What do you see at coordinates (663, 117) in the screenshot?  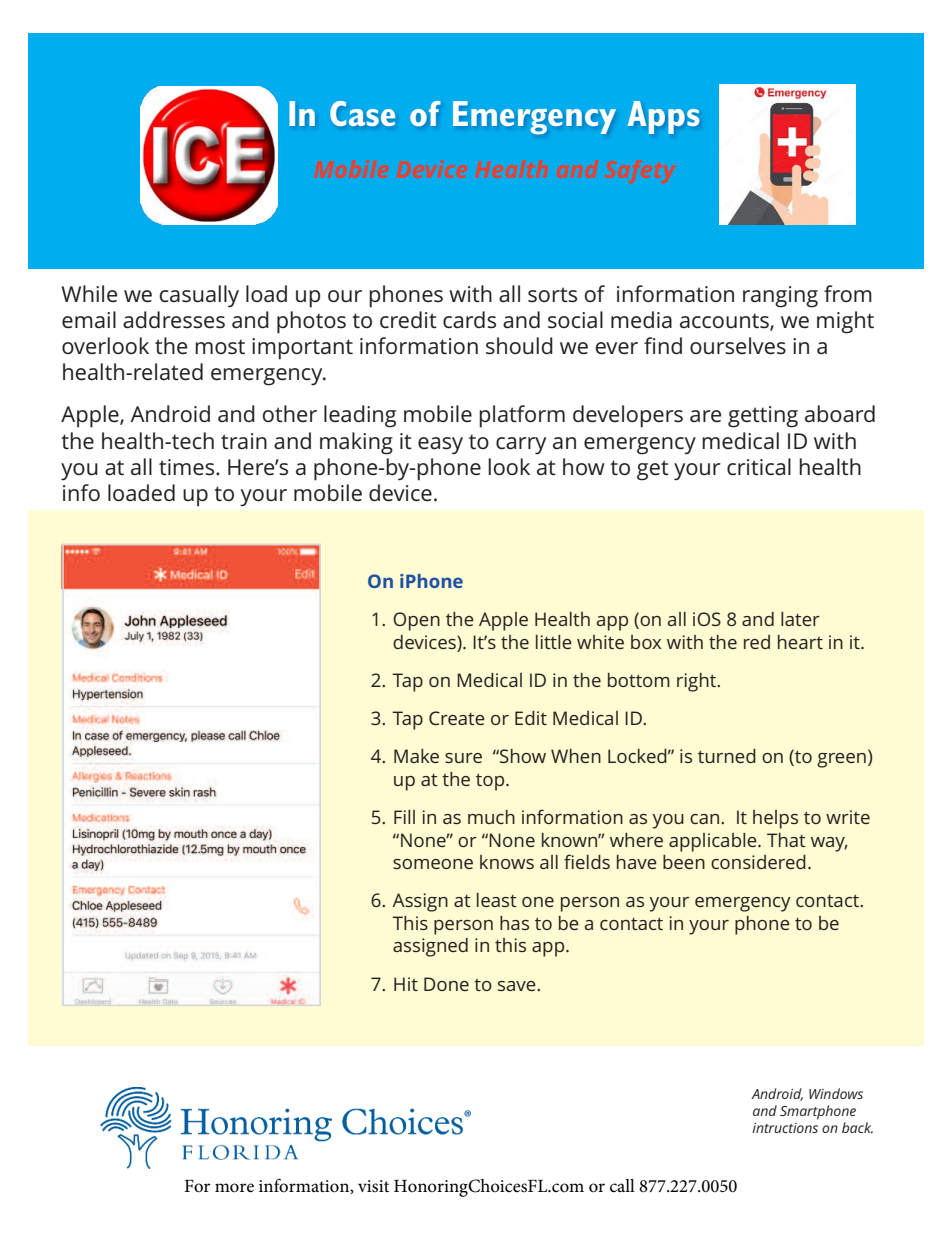 I see `Apps` at bounding box center [663, 117].
